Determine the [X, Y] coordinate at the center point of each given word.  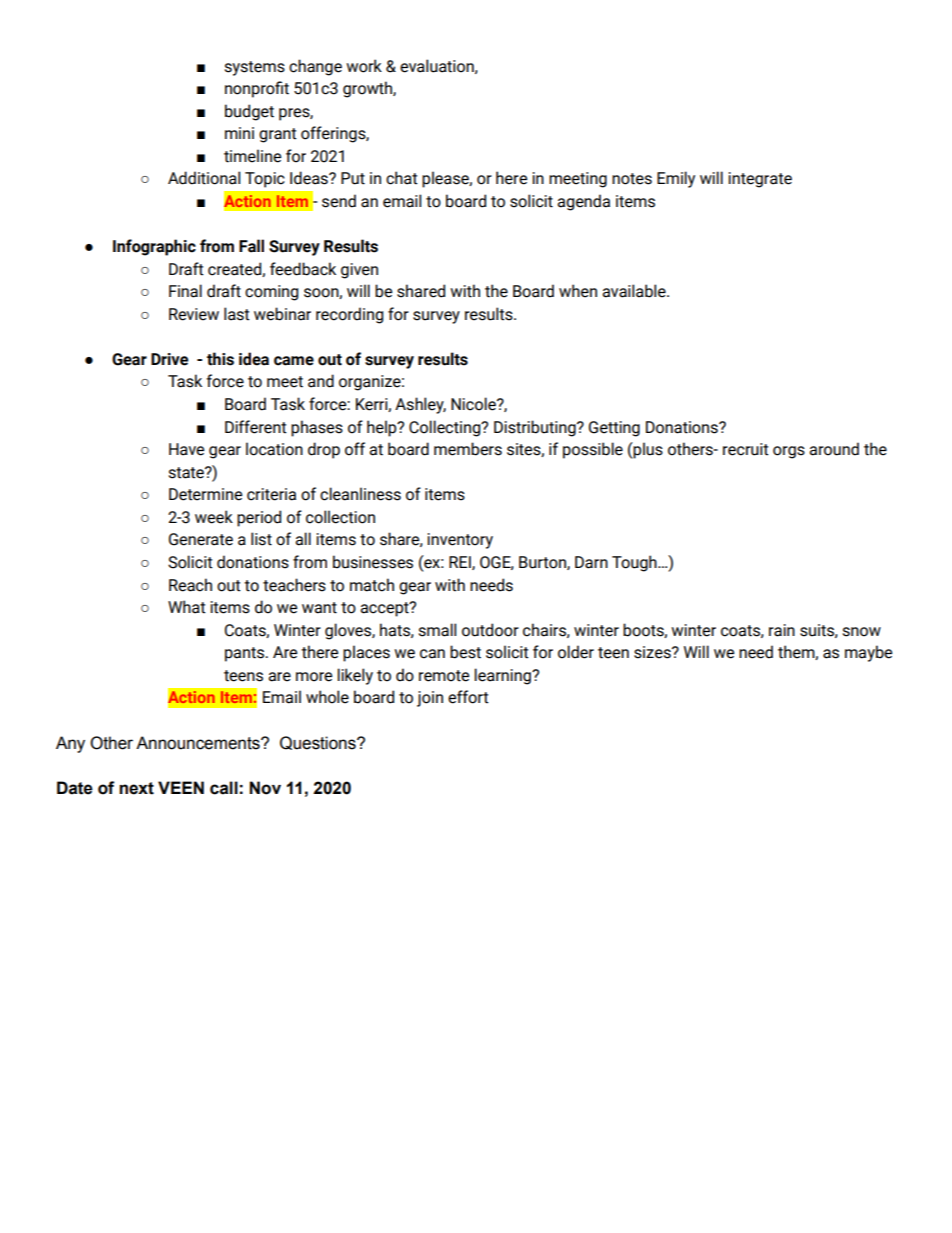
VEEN [181, 787]
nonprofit [257, 89]
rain [782, 630]
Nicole [474, 404]
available [635, 291]
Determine [205, 494]
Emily [676, 179]
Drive [169, 359]
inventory [460, 541]
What [187, 607]
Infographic [154, 247]
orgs [789, 452]
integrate [760, 180]
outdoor [490, 630]
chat [402, 178]
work [364, 66]
